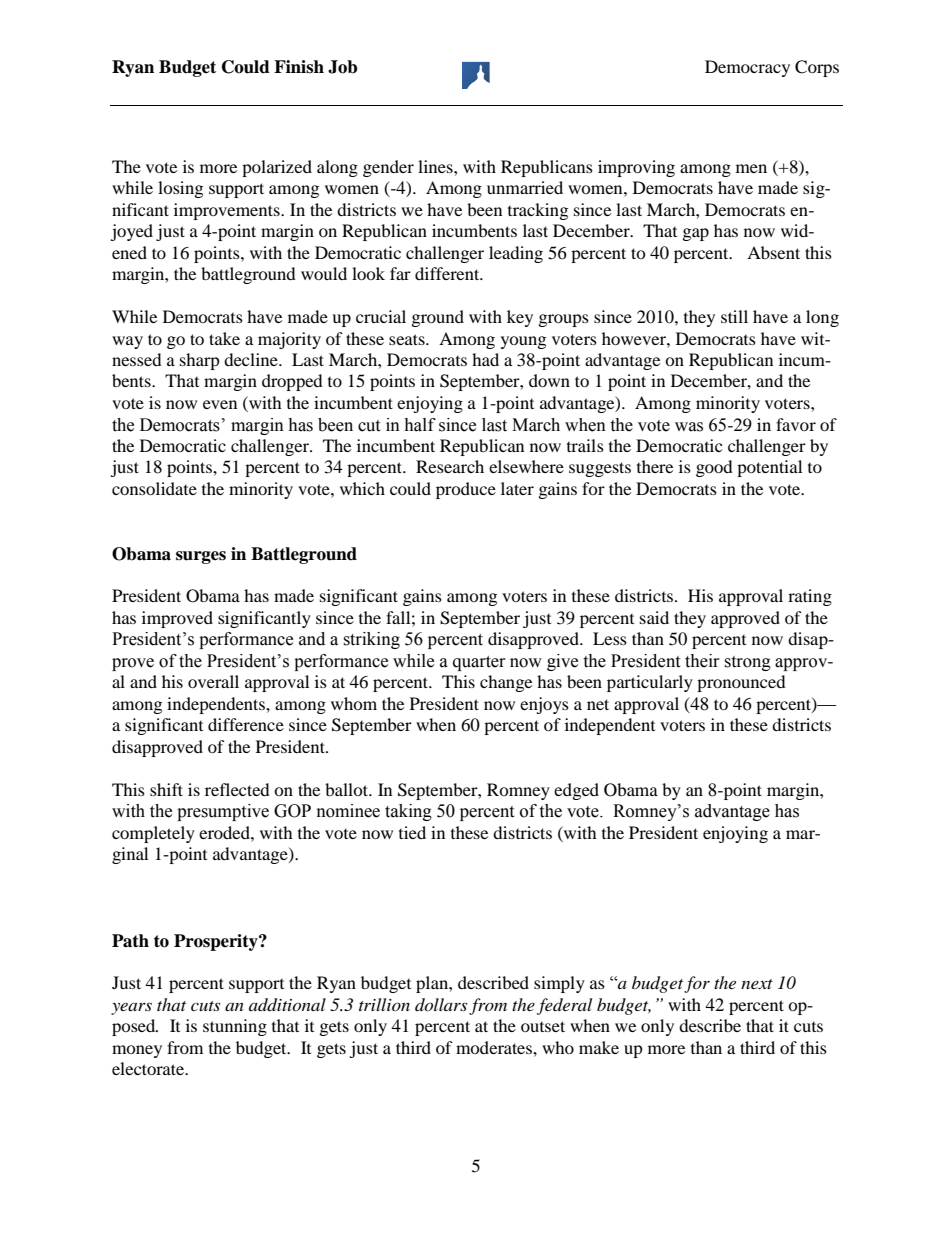 Image resolution: width=952 pixels, height=1233 pixels. What do you see at coordinates (485, 359) in the image?
I see `had` at bounding box center [485, 359].
